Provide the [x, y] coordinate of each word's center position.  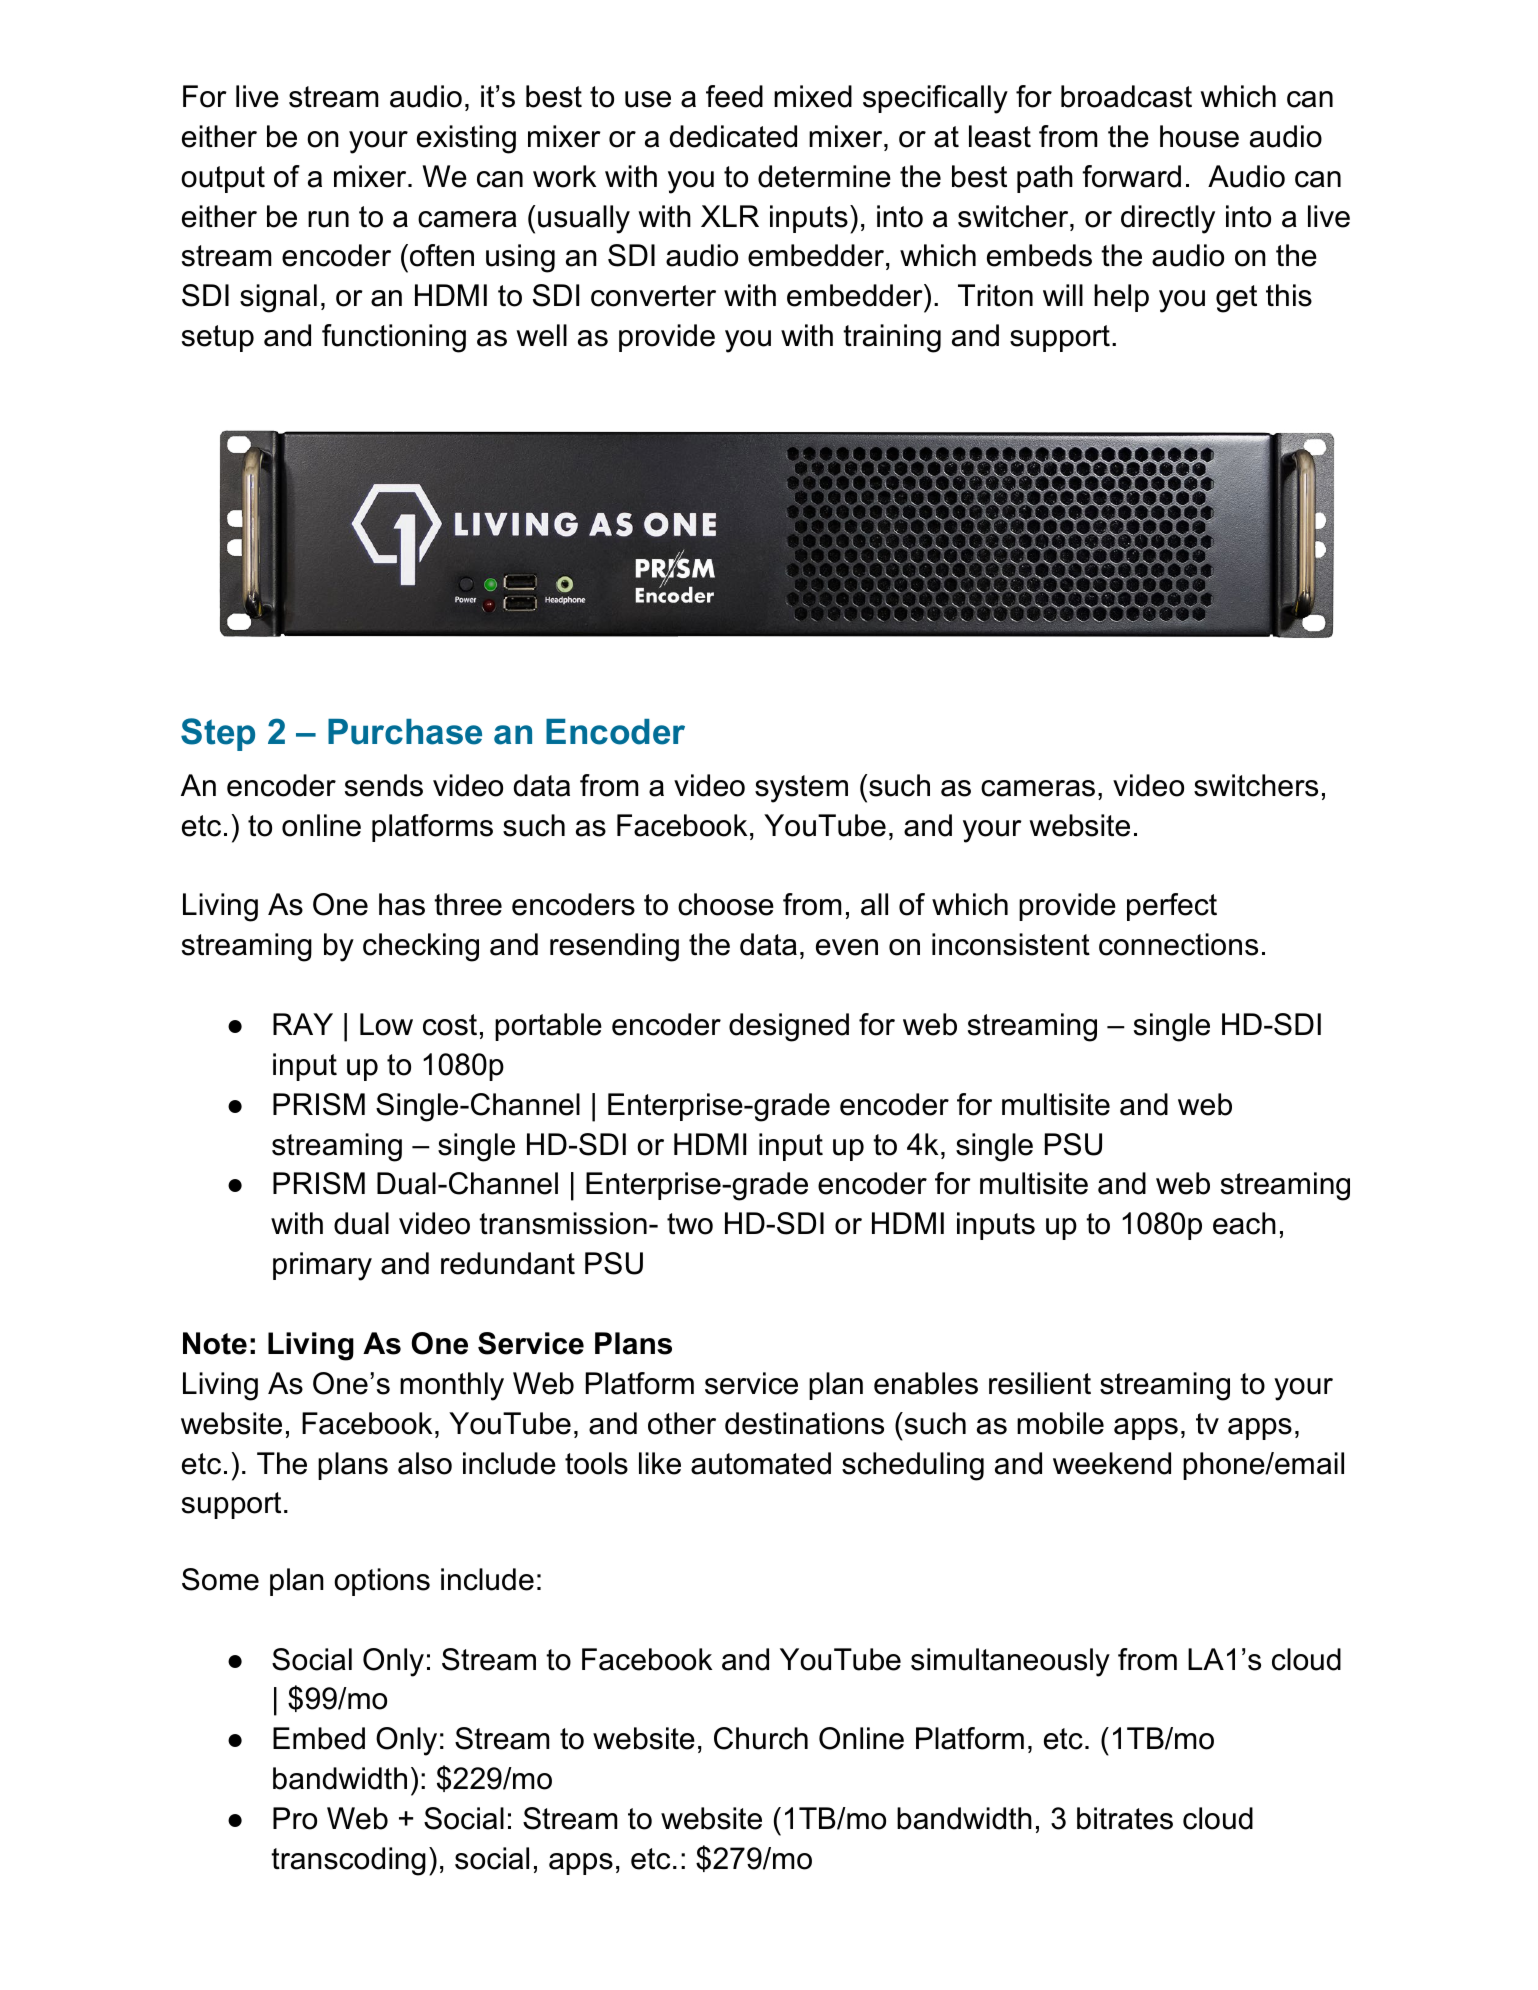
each [1244, 1223]
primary [322, 1266]
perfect [1172, 907]
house [1199, 136]
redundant [508, 1263]
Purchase [405, 732]
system [801, 789]
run [328, 219]
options [382, 1582]
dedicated [733, 136]
